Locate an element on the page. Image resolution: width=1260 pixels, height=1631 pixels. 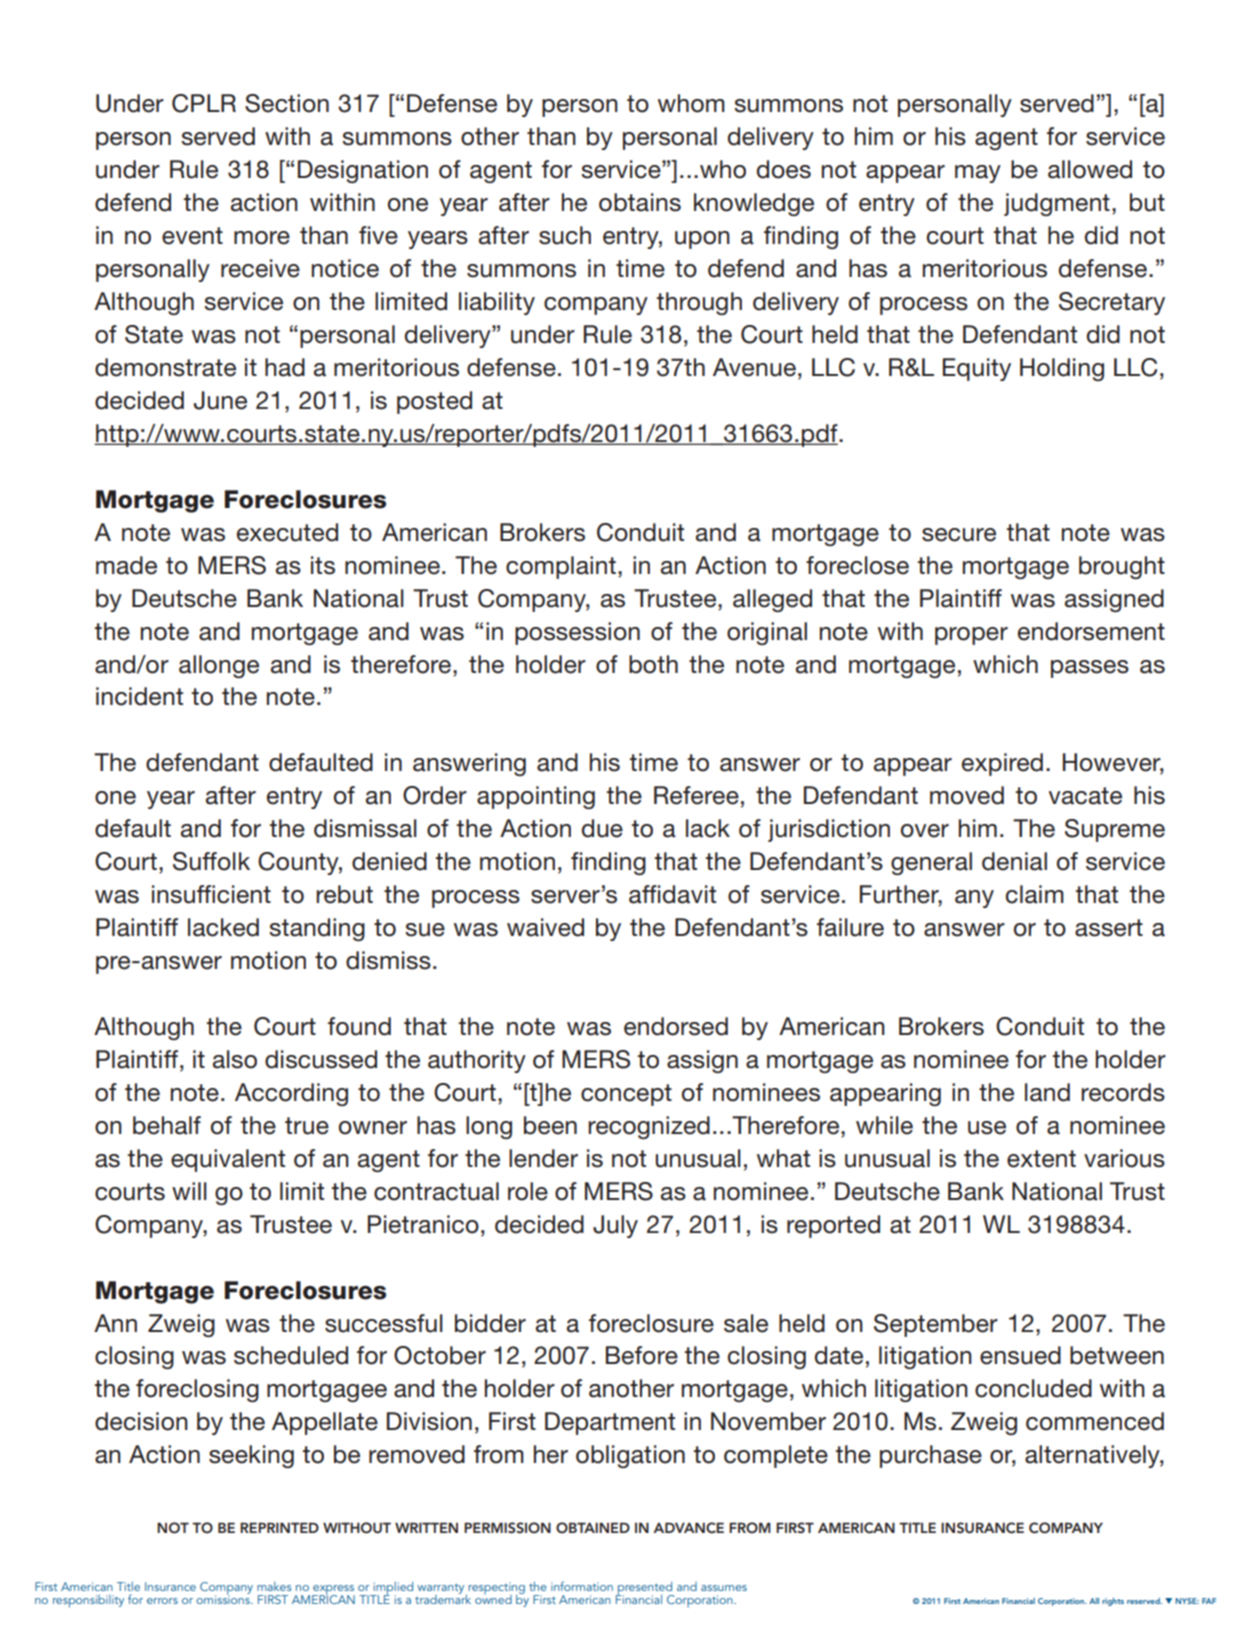
rights is located at coordinates (1113, 1602).
